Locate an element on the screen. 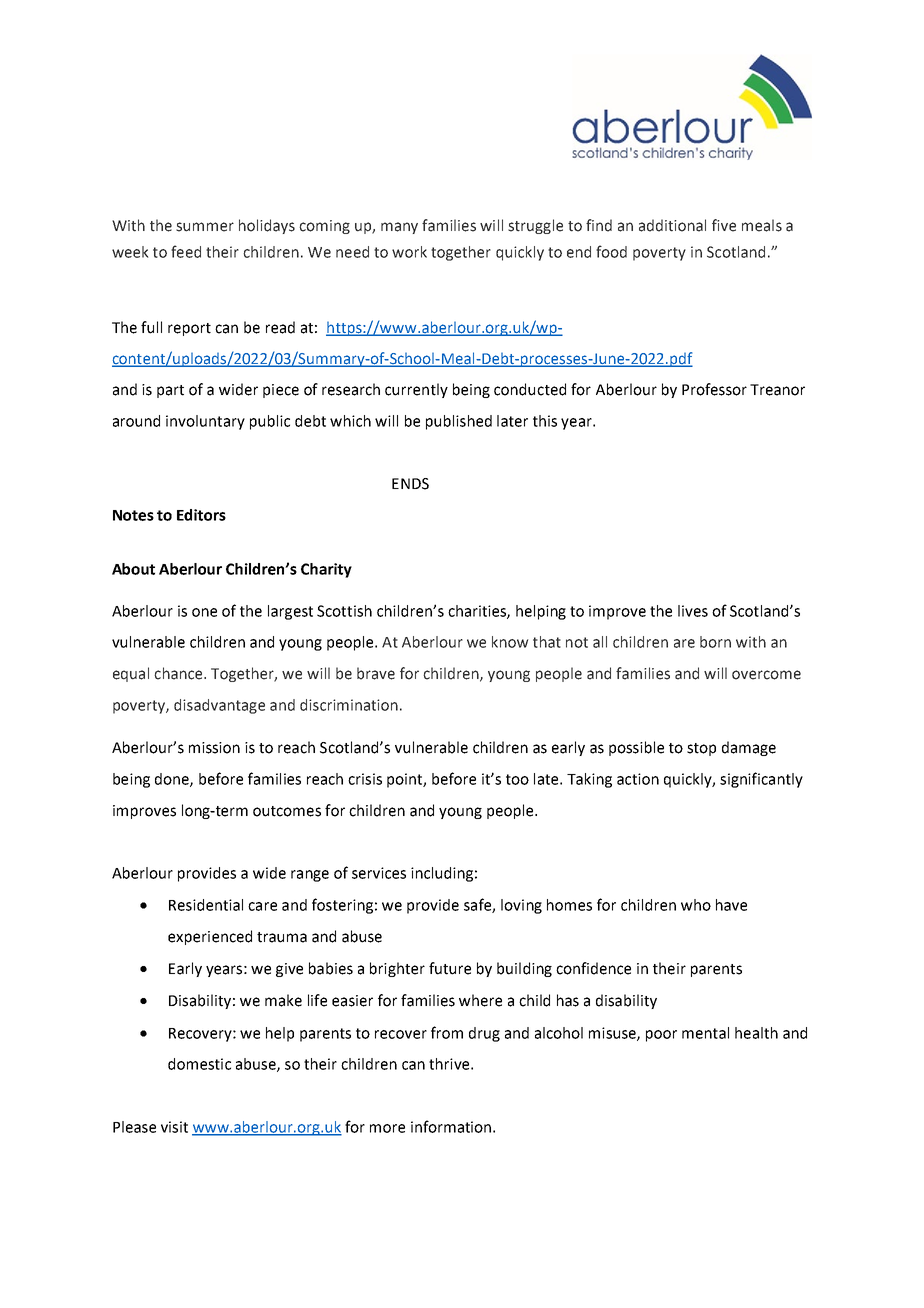  visit is located at coordinates (174, 1127).
